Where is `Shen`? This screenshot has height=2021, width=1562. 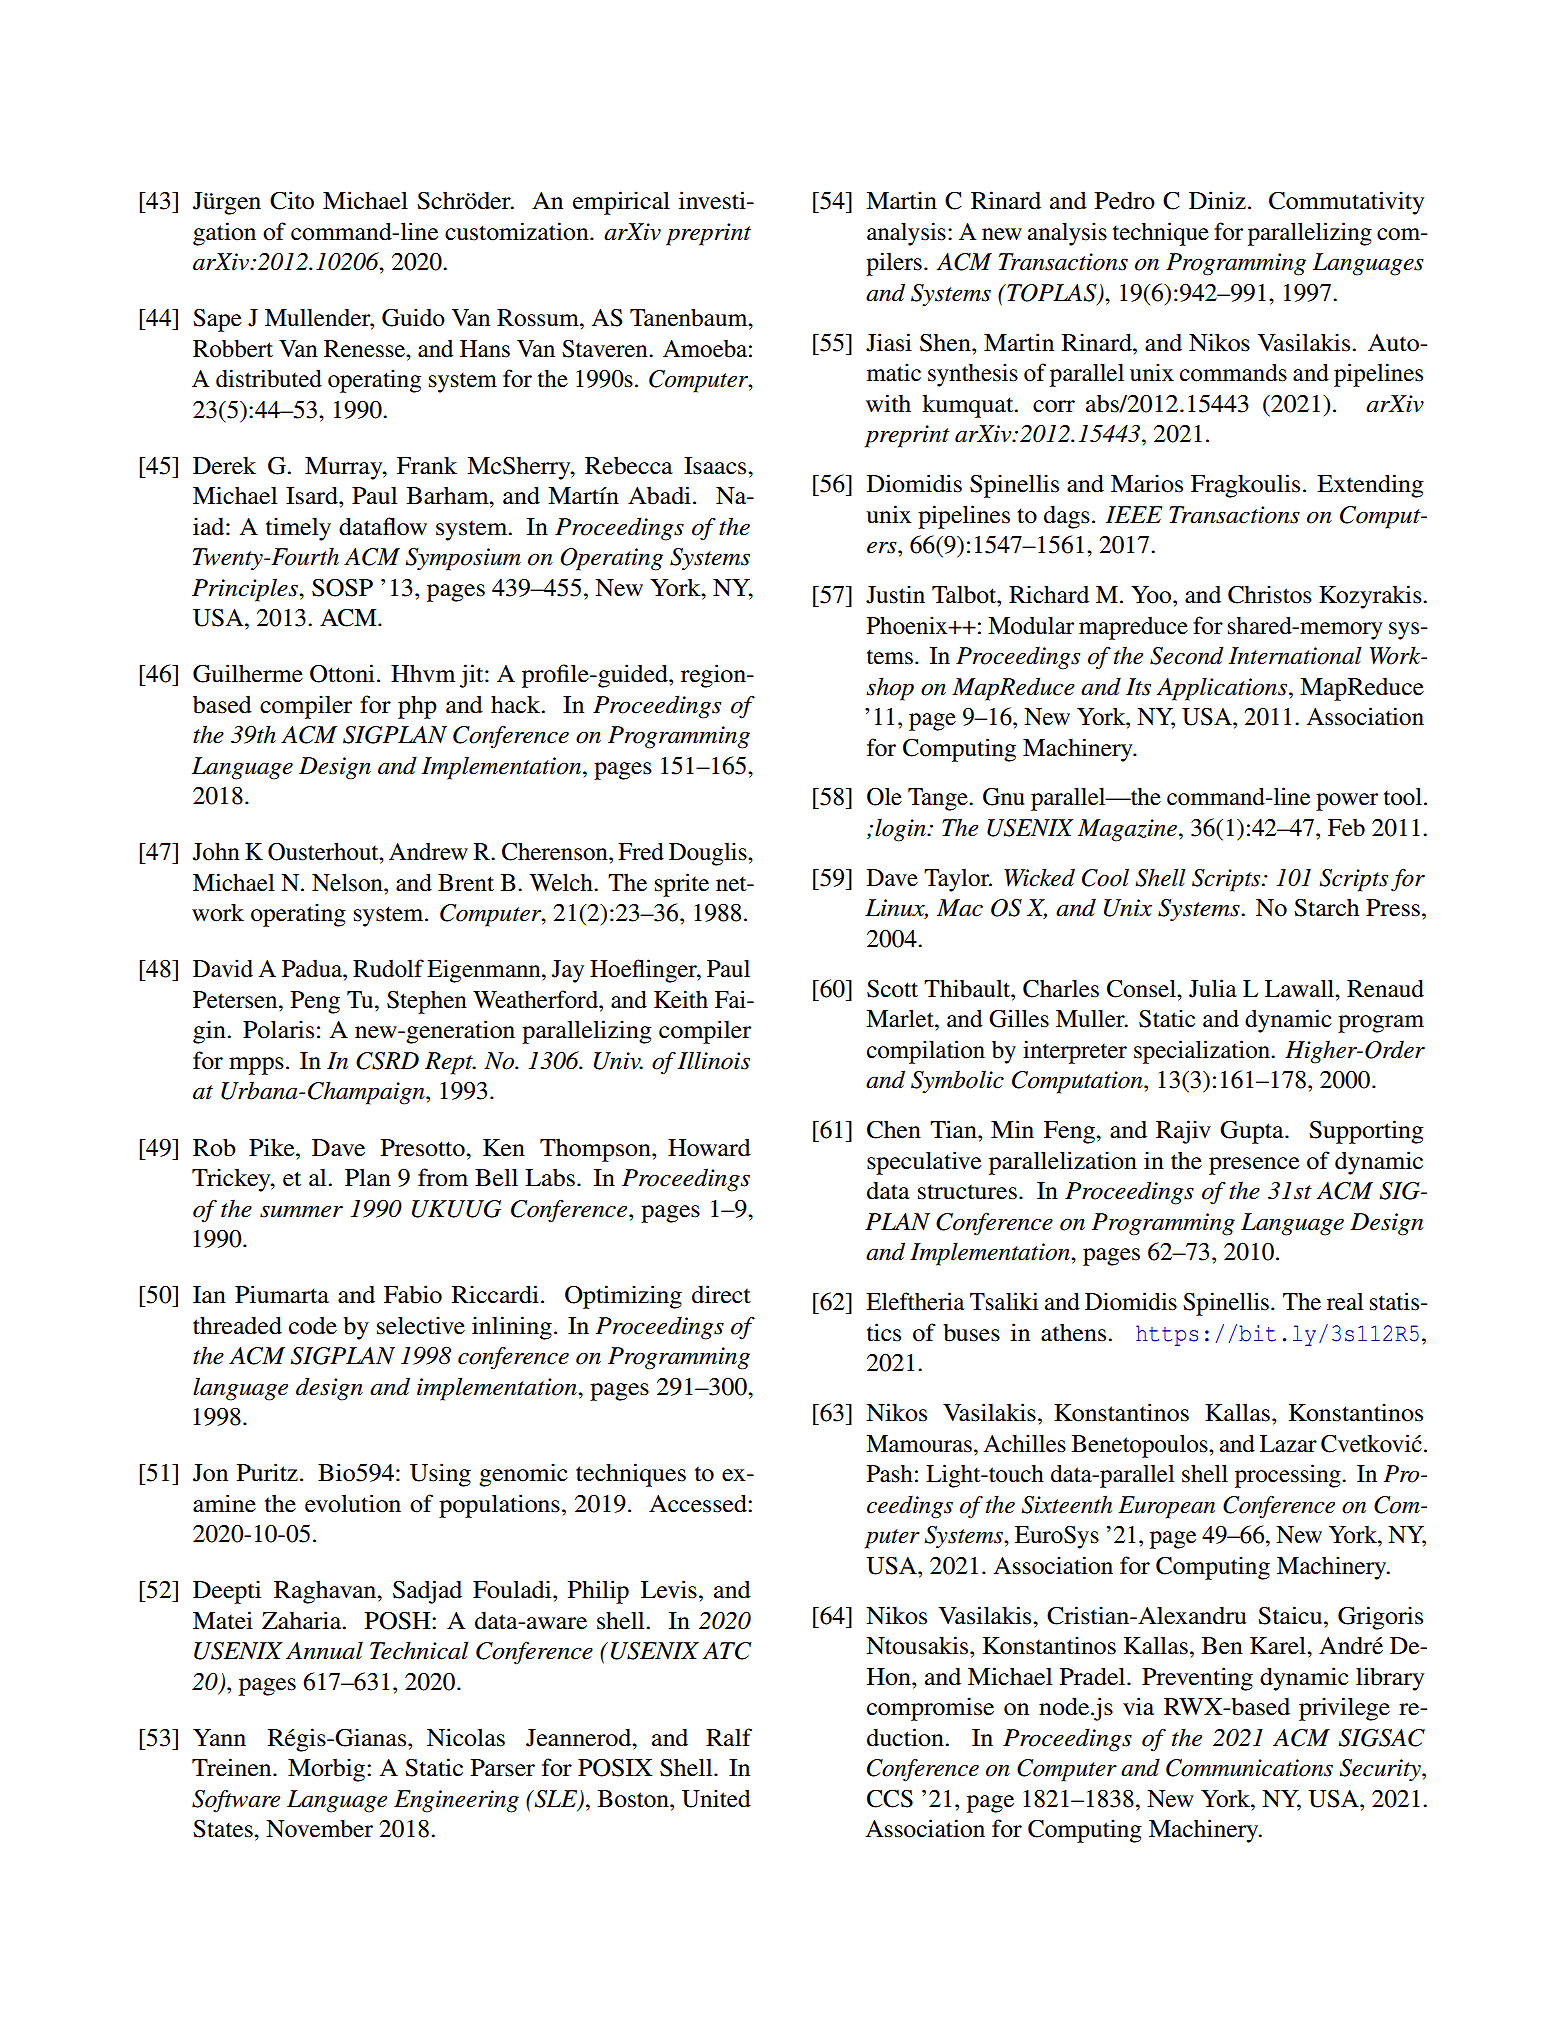 Shen is located at coordinates (946, 343).
